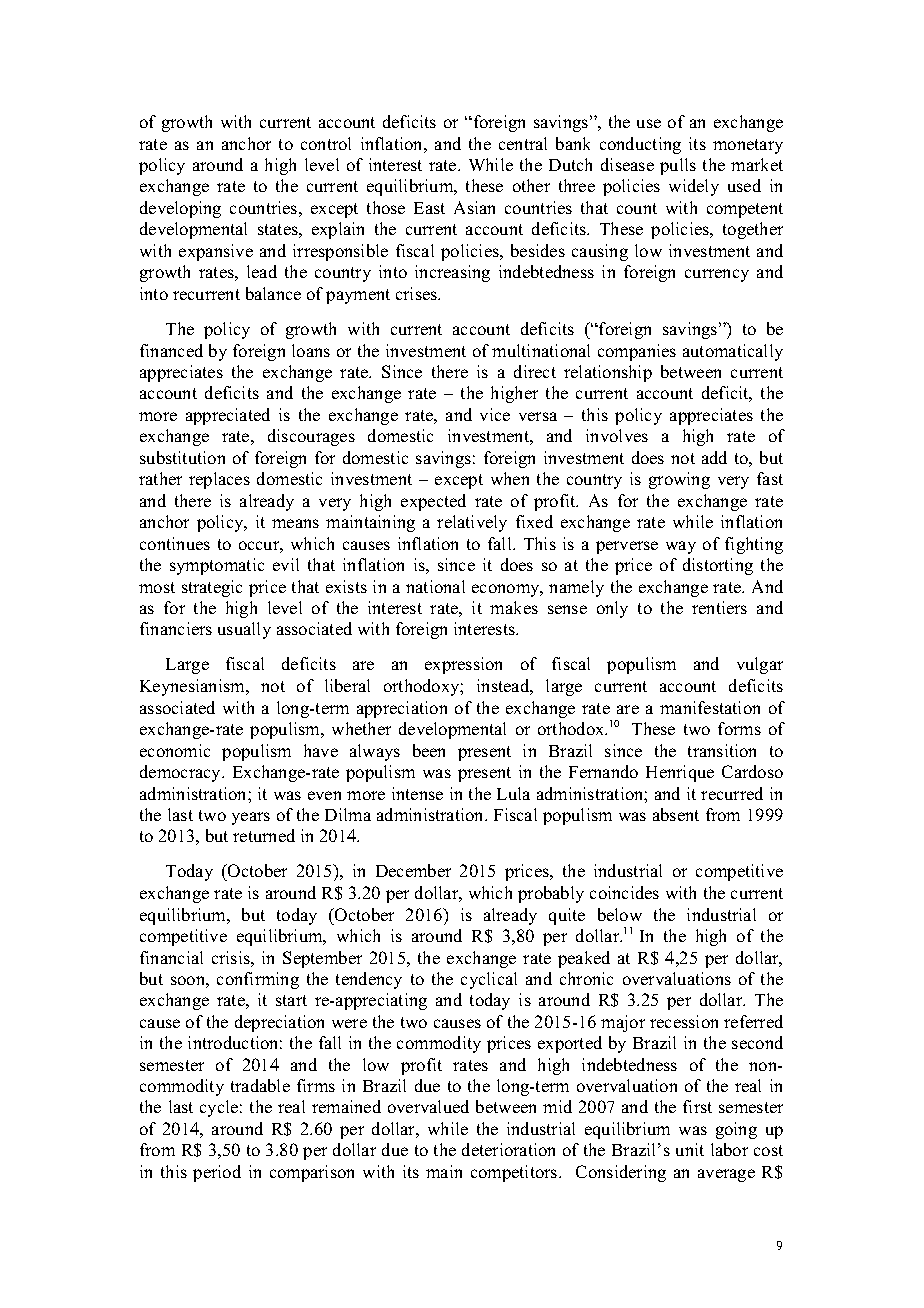 The width and height of the document is (924, 1308). What do you see at coordinates (690, 1149) in the document?
I see `unit` at bounding box center [690, 1149].
